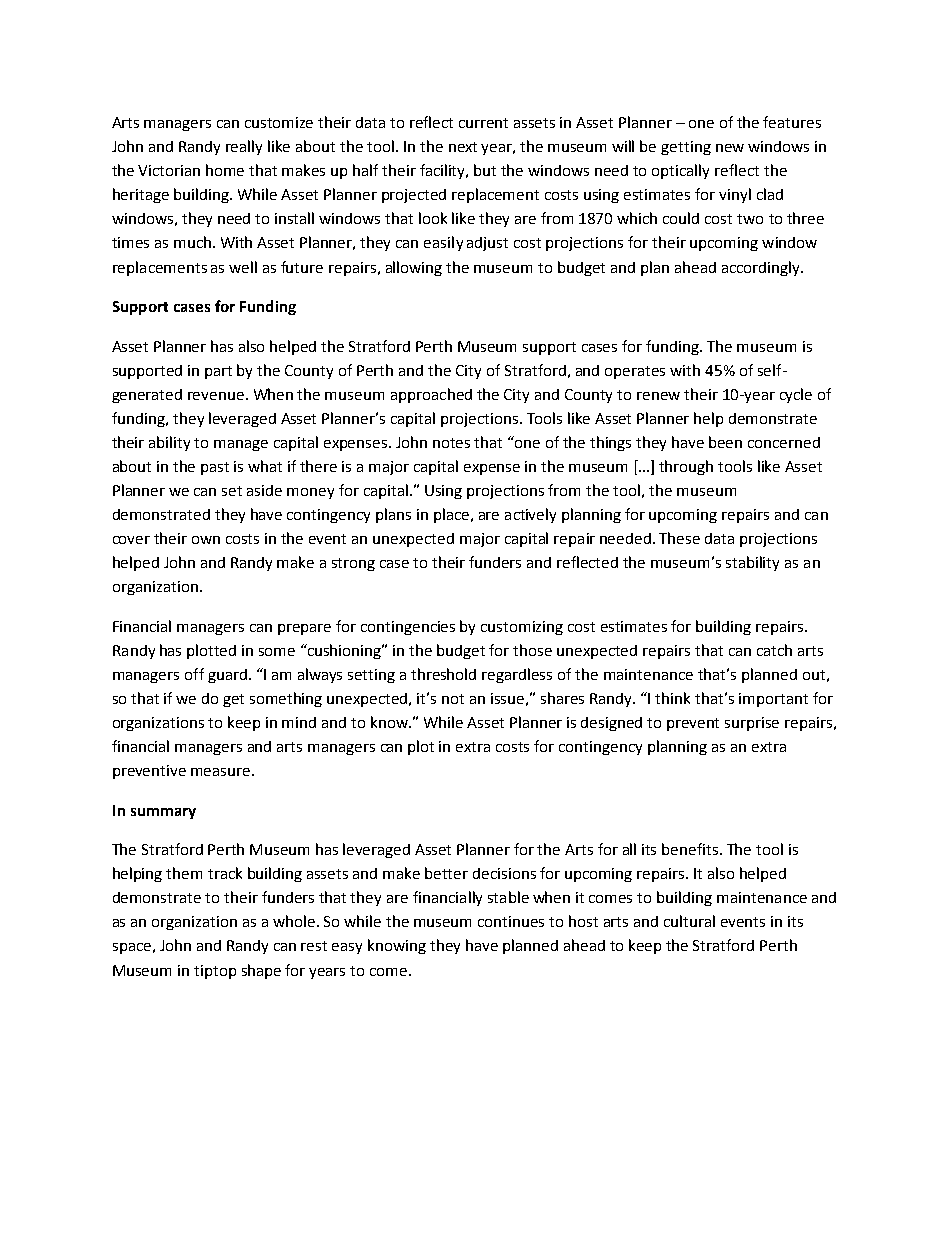 This image has width=952, height=1233. Describe the element at coordinates (215, 972) in the image. I see `tiptop` at that location.
